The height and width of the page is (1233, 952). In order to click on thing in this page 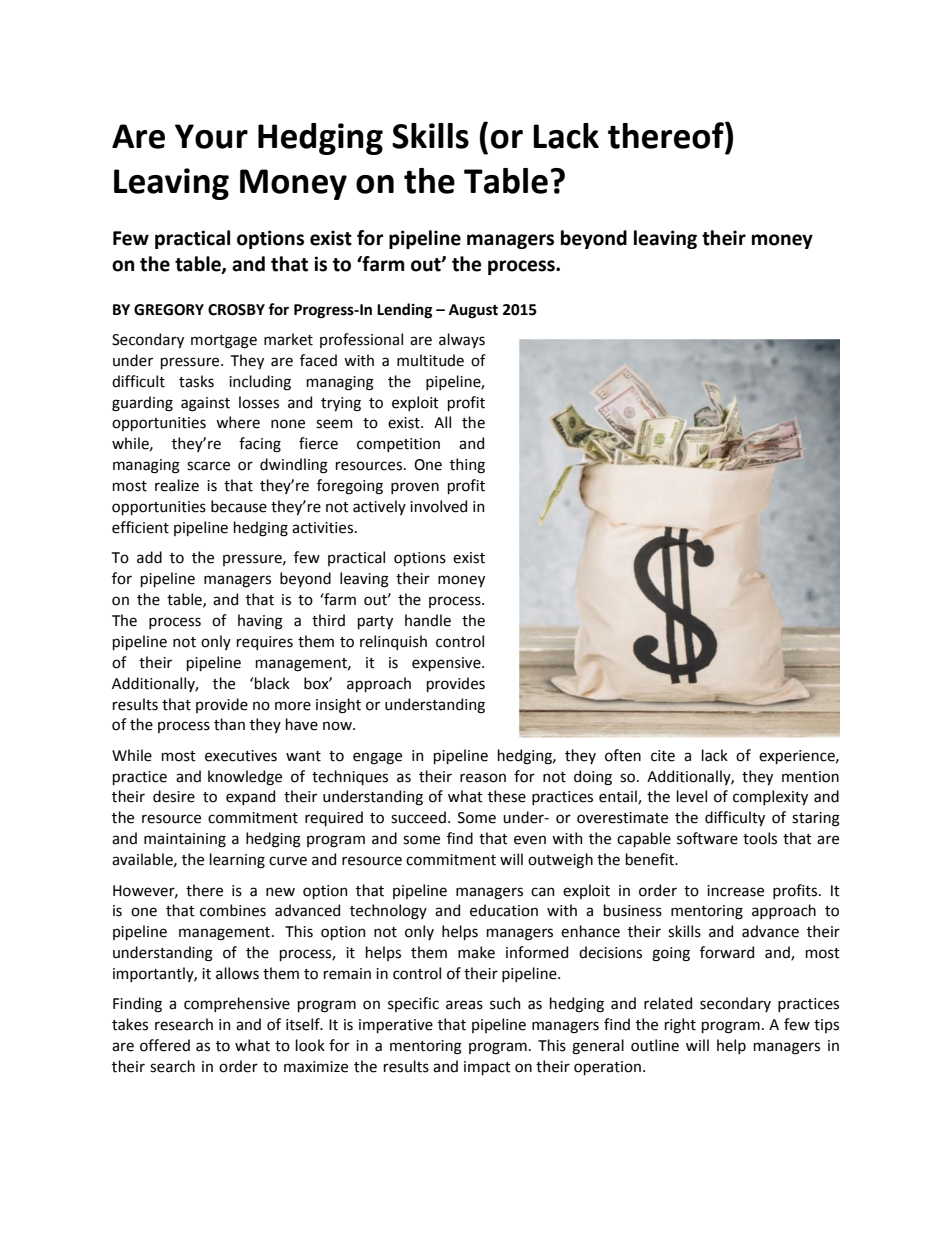, I will do `click(467, 466)`.
